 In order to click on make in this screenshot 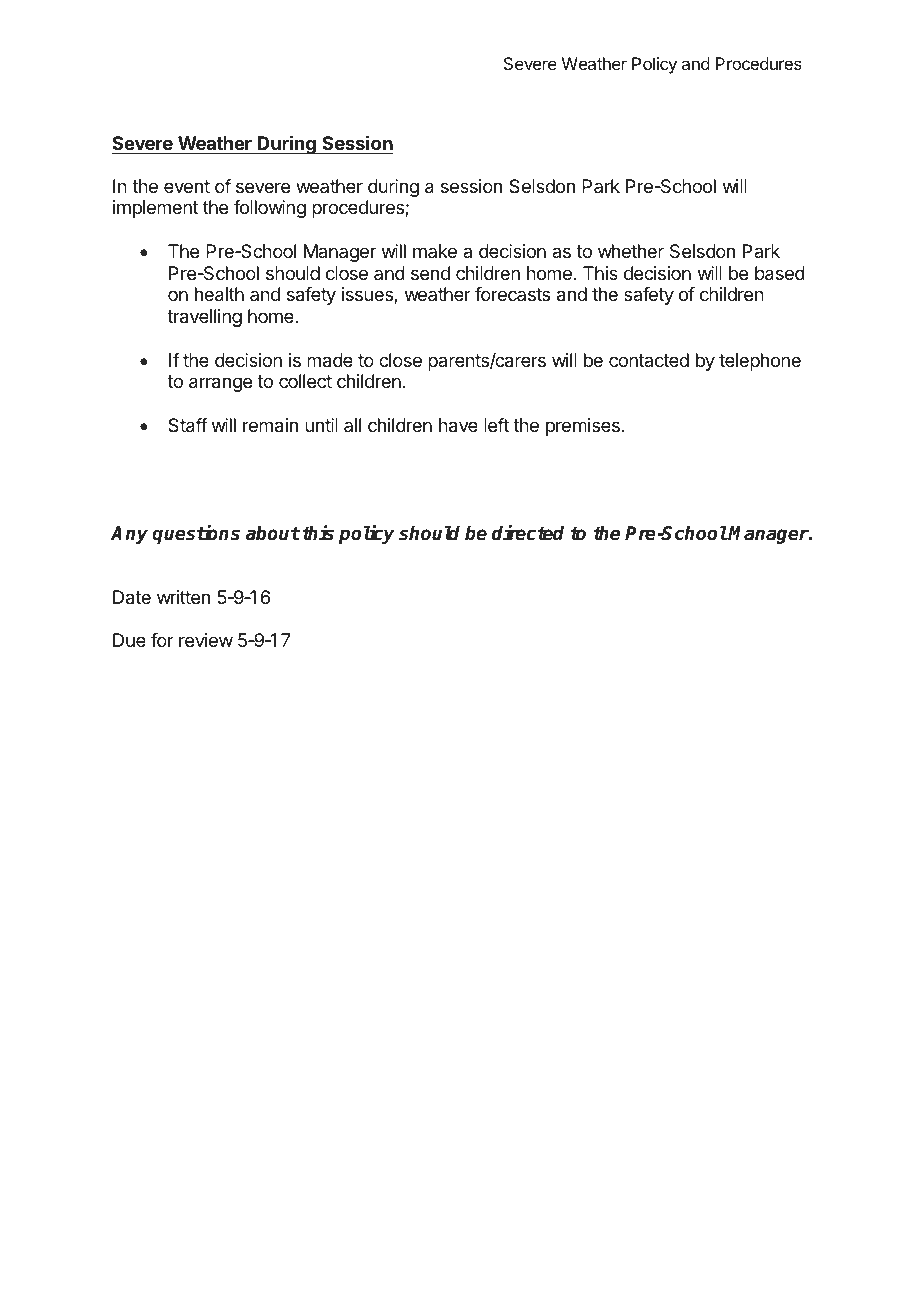, I will do `click(435, 251)`.
